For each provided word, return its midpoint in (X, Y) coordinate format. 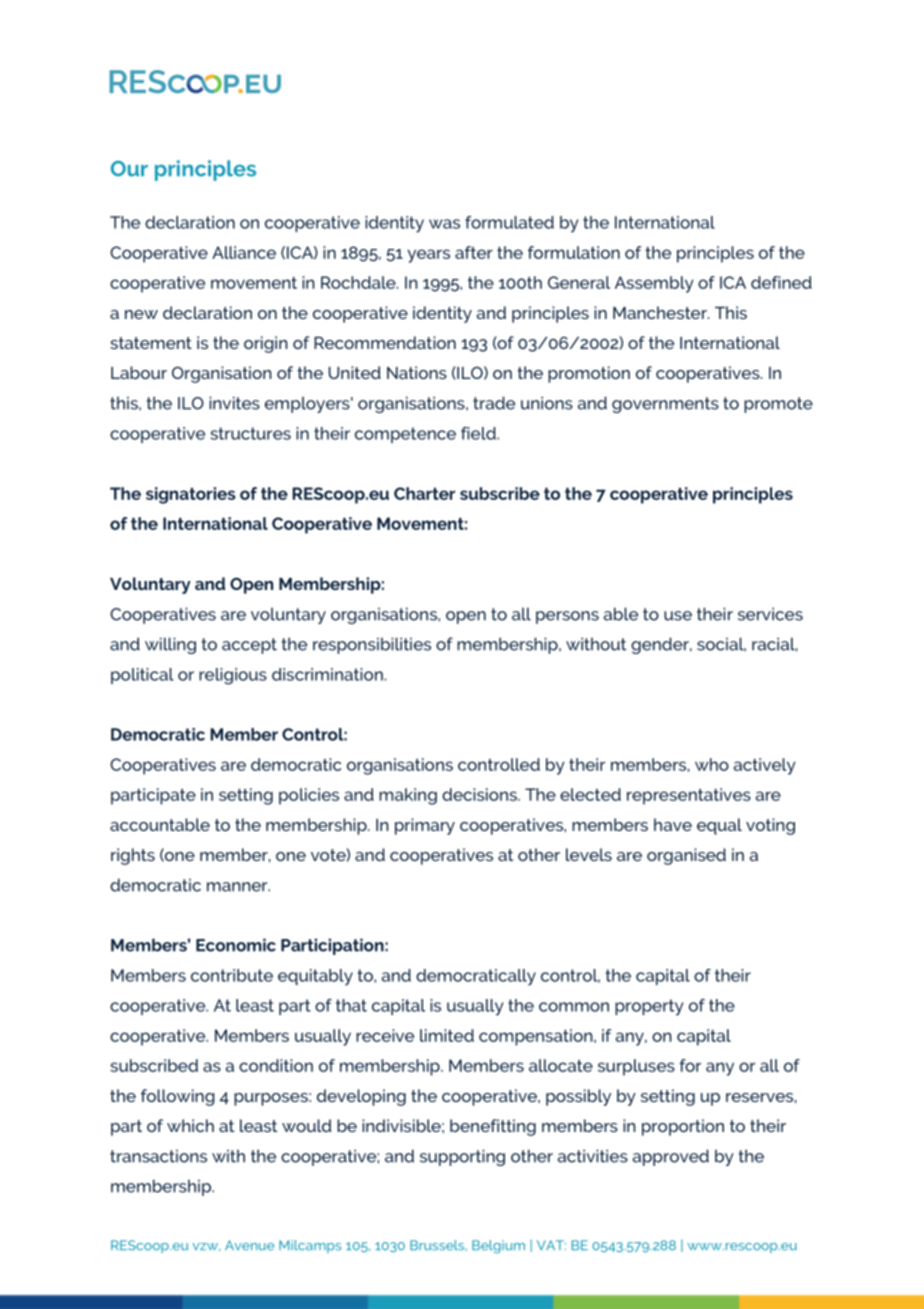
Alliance (244, 252)
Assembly (654, 284)
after (474, 252)
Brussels (438, 1245)
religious (233, 676)
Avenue (250, 1245)
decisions (480, 794)
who (712, 764)
